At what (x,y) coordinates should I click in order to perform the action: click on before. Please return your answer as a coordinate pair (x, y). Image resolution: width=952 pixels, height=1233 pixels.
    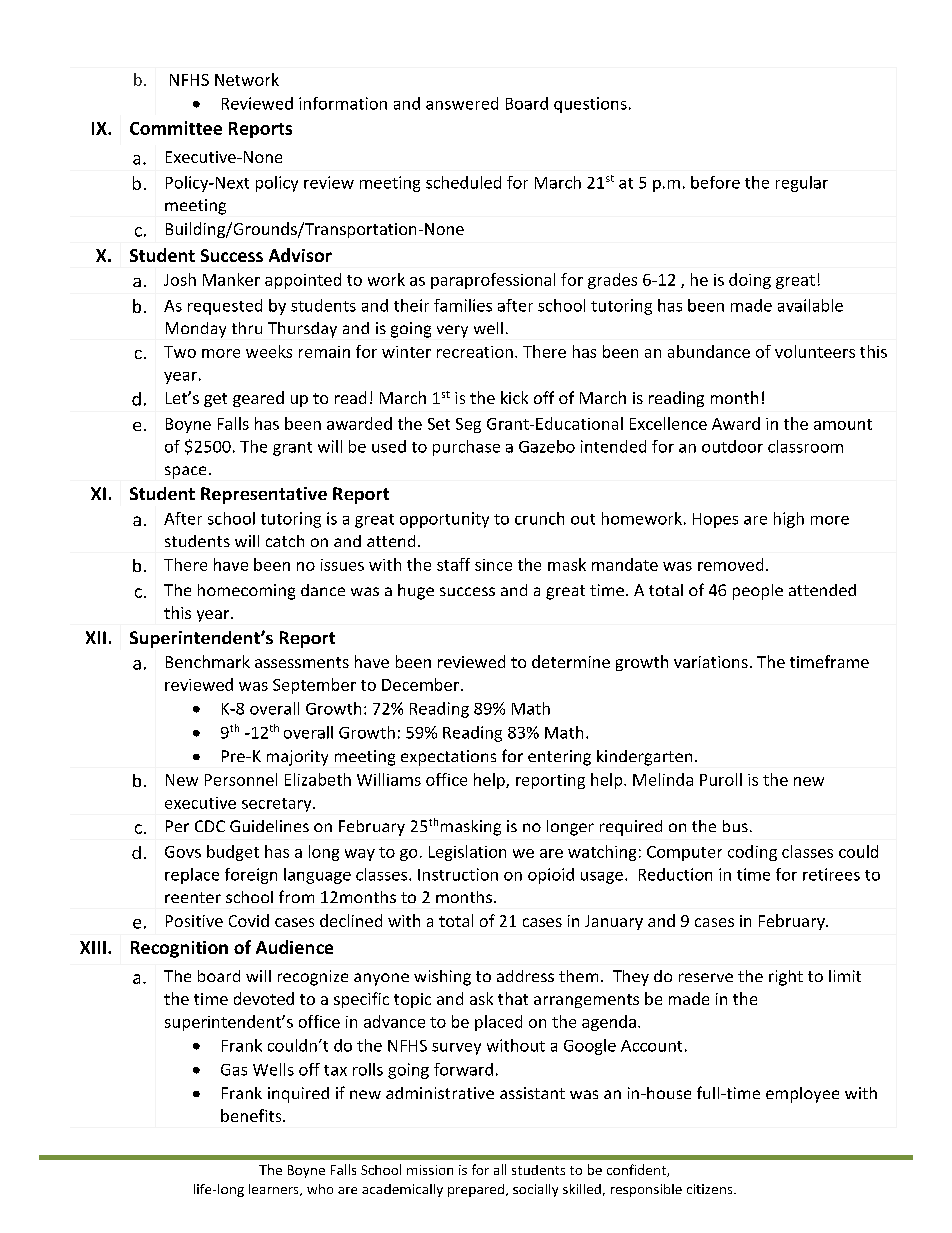
    Looking at the image, I should click on (715, 182).
